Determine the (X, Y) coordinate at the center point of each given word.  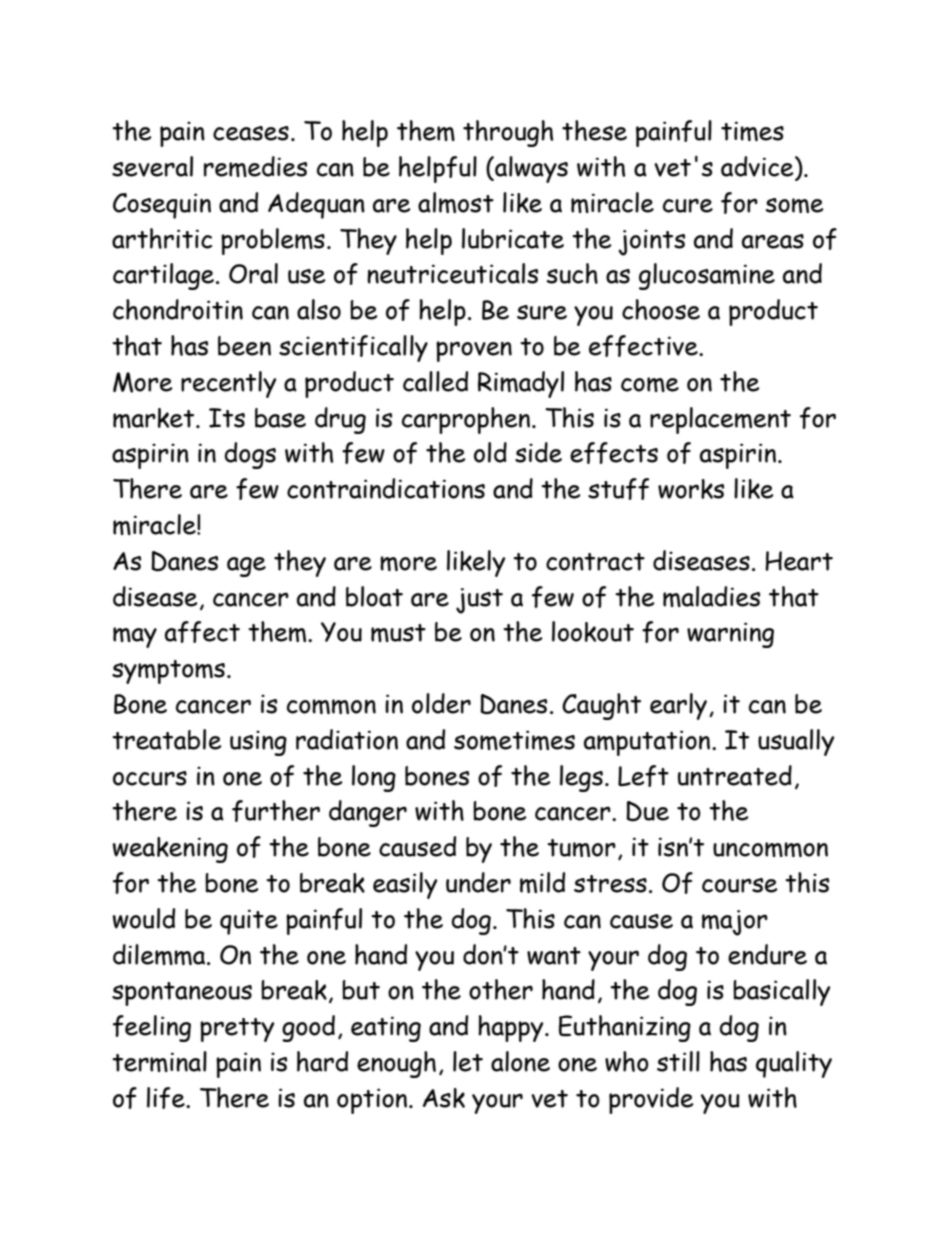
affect (202, 632)
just (479, 601)
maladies (711, 596)
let (468, 1061)
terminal (159, 1061)
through (508, 133)
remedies (255, 166)
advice (758, 166)
